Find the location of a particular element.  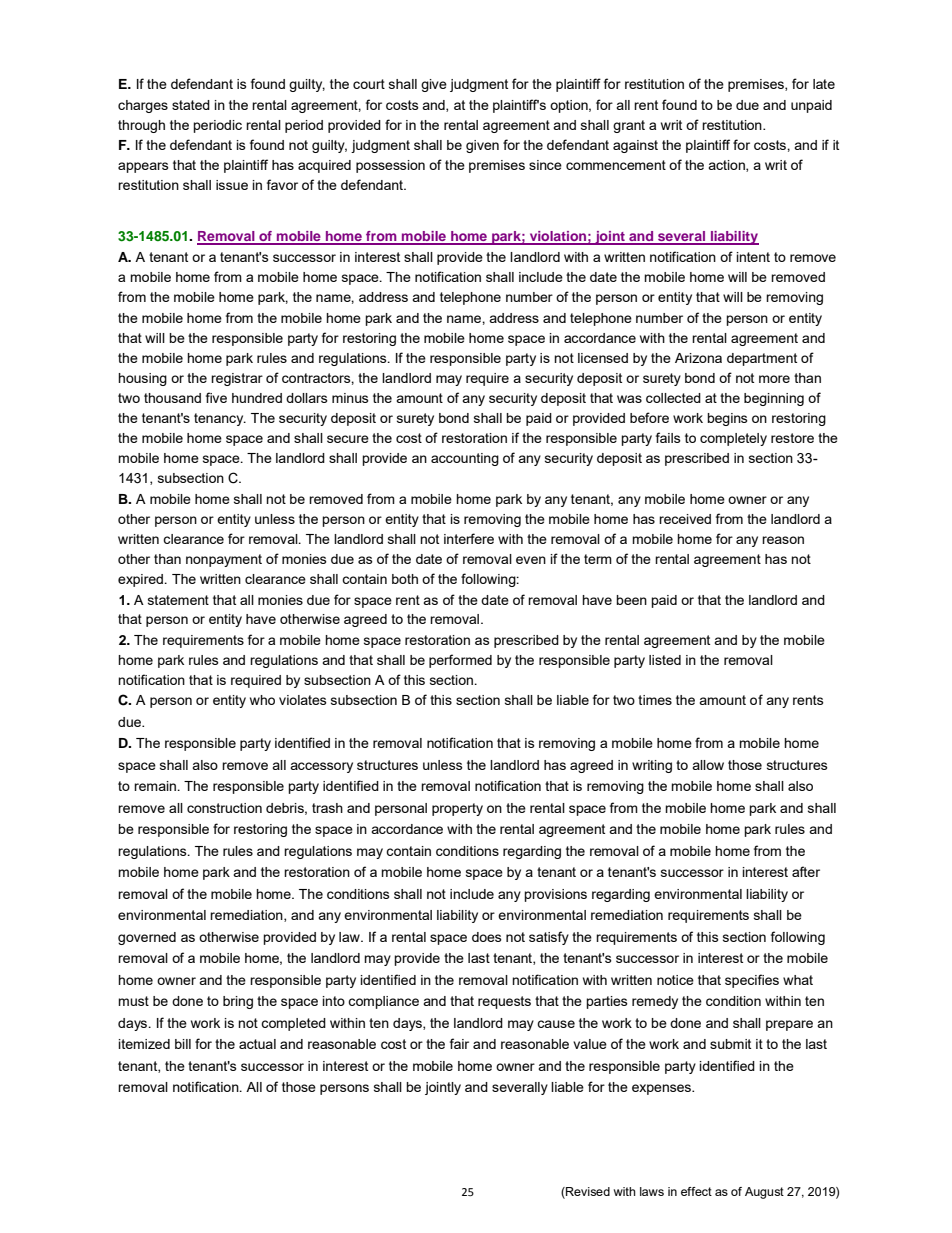

since is located at coordinates (545, 165).
